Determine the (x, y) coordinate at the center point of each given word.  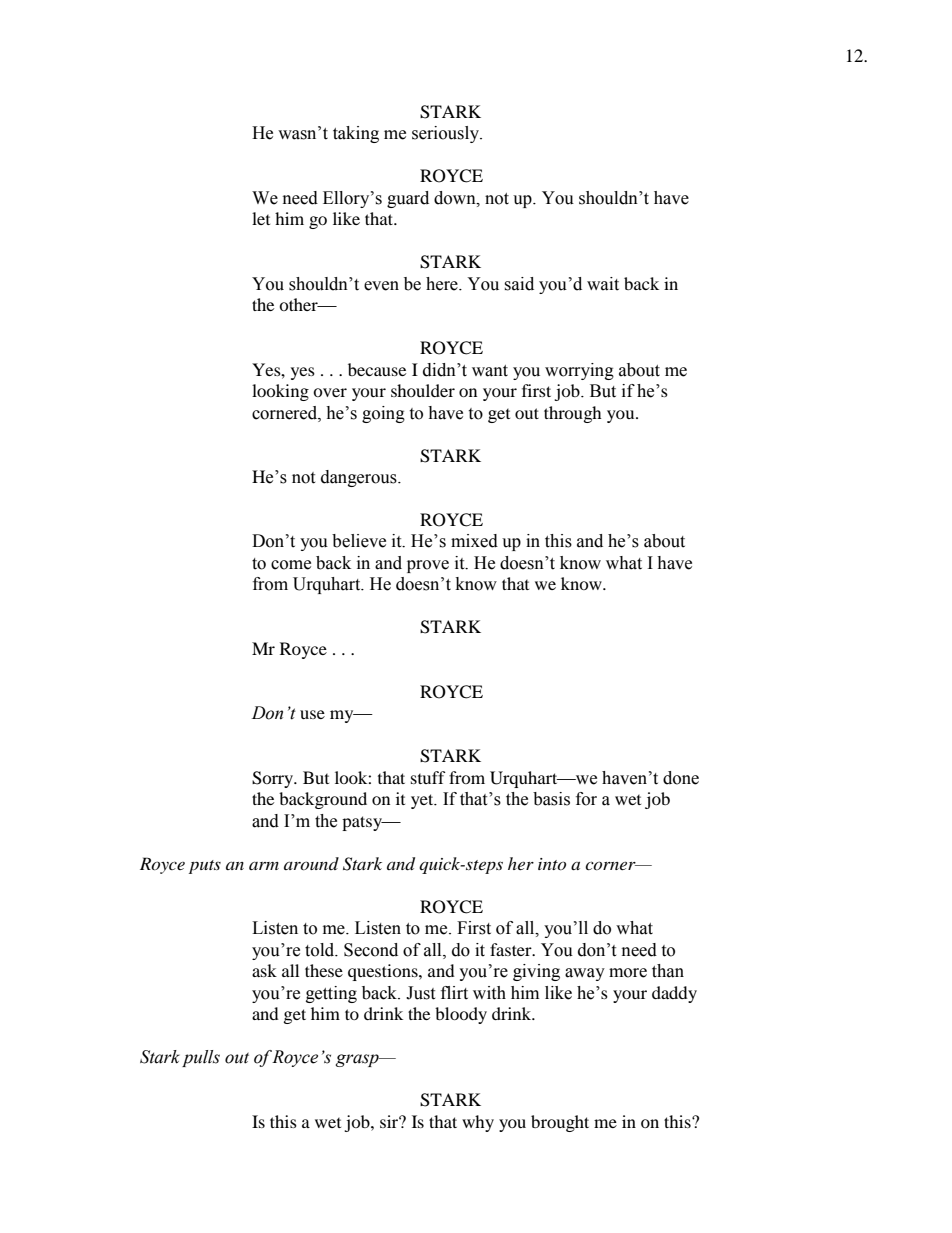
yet (423, 801)
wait (603, 284)
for (586, 799)
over (330, 392)
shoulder (423, 390)
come (291, 565)
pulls (201, 1058)
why (478, 1123)
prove (428, 566)
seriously (447, 134)
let (261, 218)
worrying (579, 371)
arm (264, 866)
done (681, 778)
